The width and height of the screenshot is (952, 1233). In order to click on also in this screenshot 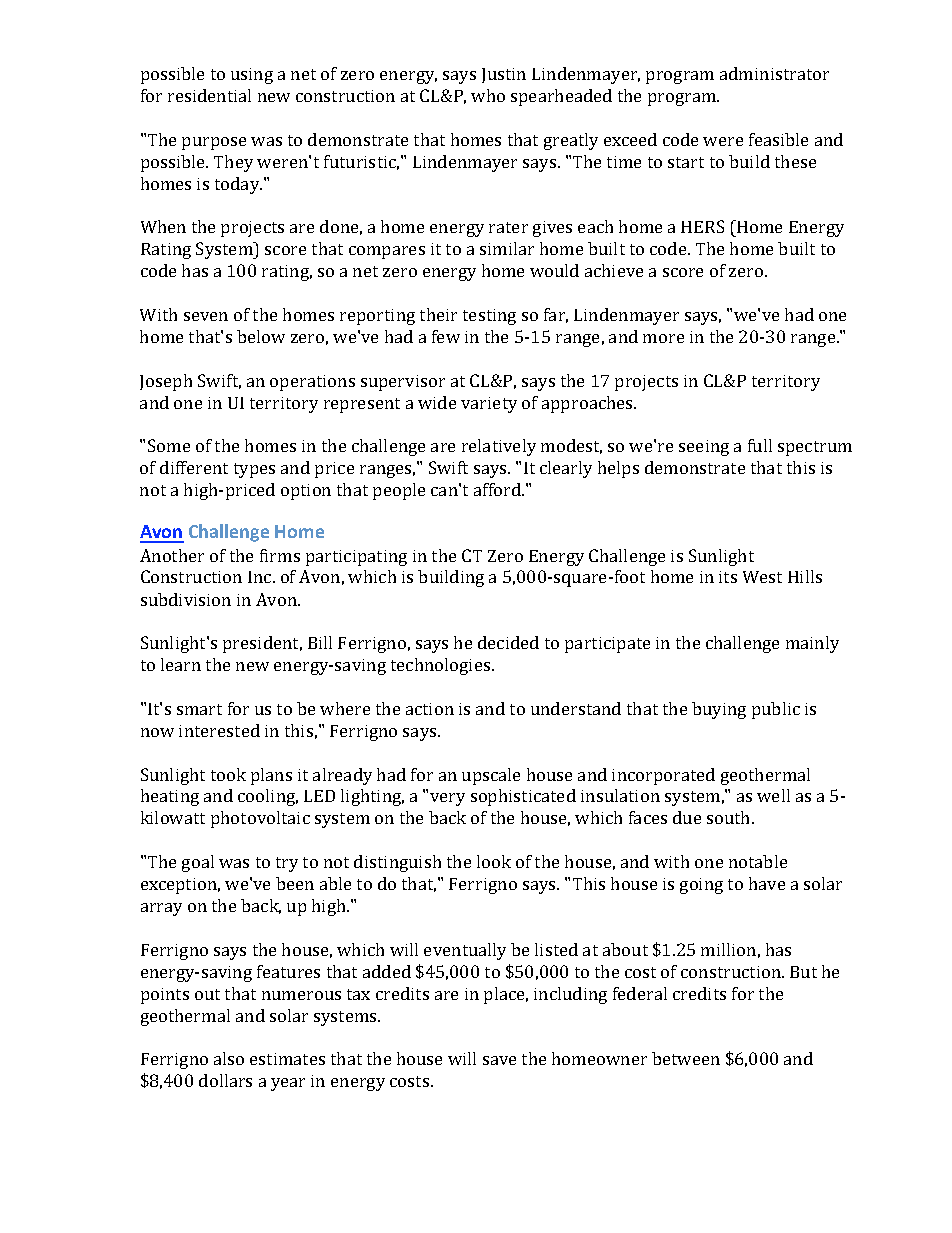, I will do `click(229, 1058)`.
